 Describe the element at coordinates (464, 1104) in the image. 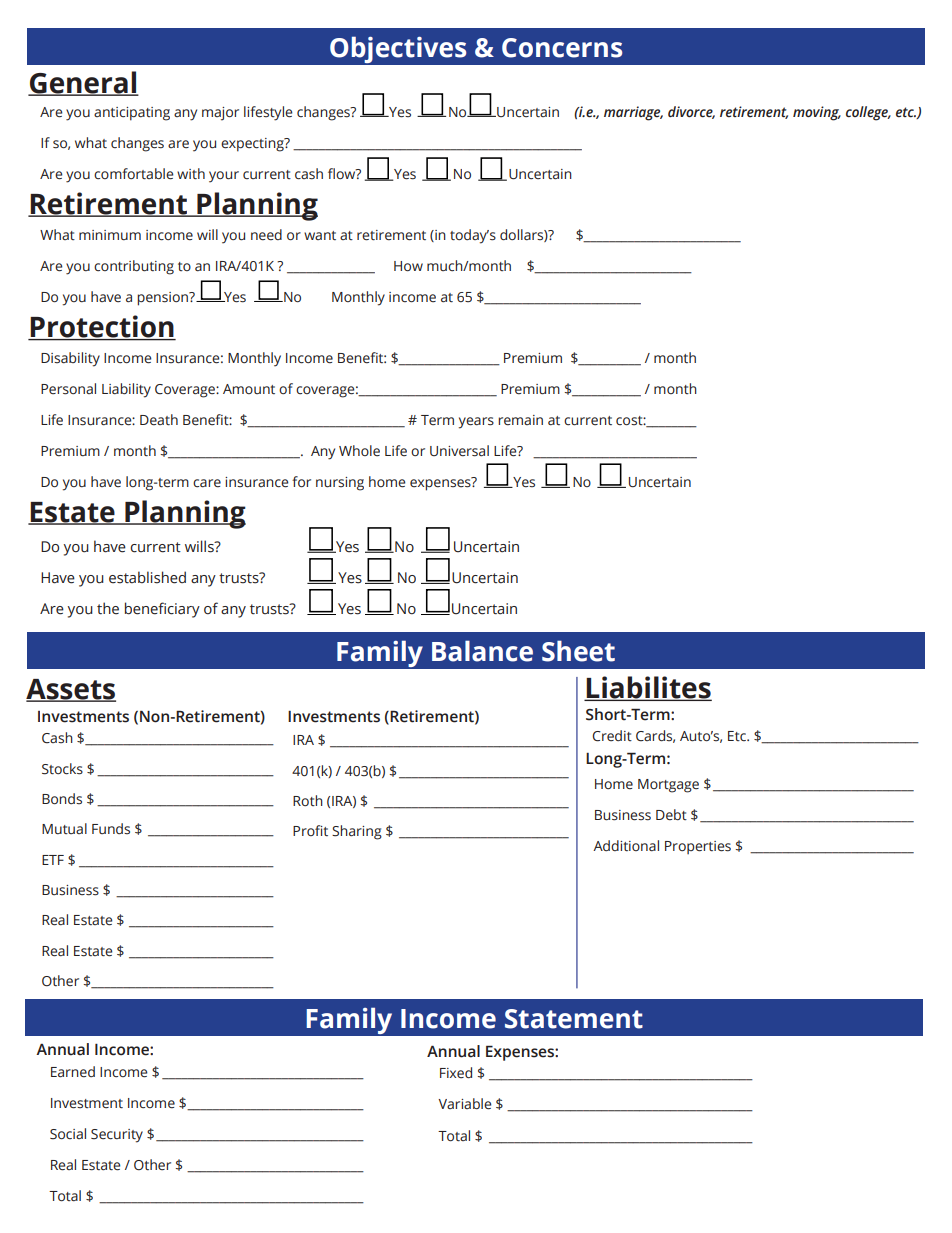

I see `Variable` at that location.
